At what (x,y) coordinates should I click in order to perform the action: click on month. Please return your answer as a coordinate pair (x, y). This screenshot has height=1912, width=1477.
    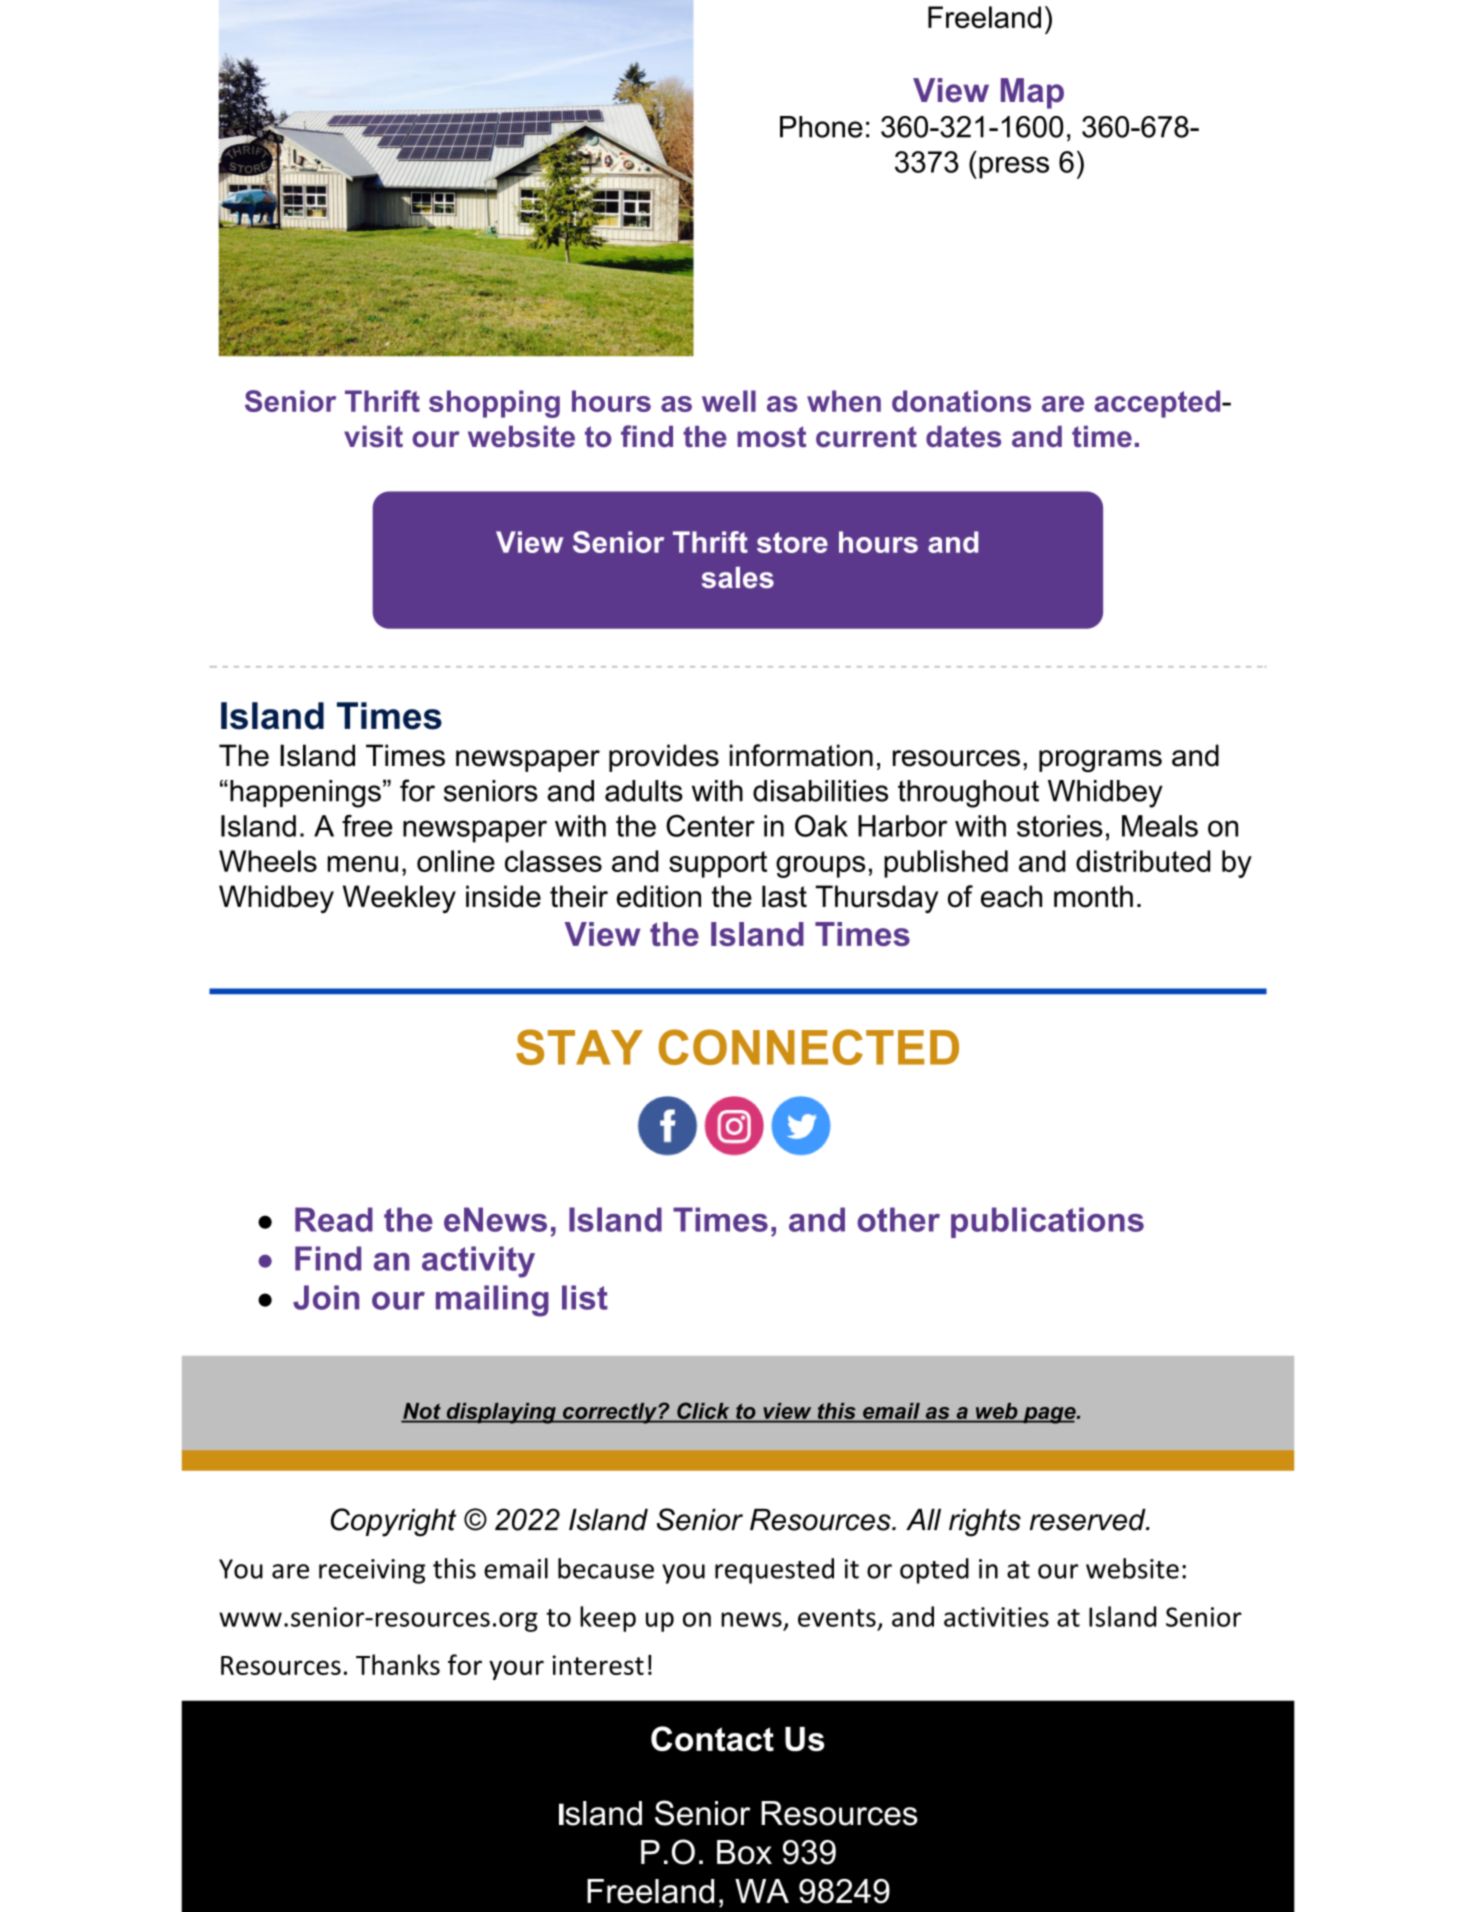
    Looking at the image, I should click on (1093, 896).
